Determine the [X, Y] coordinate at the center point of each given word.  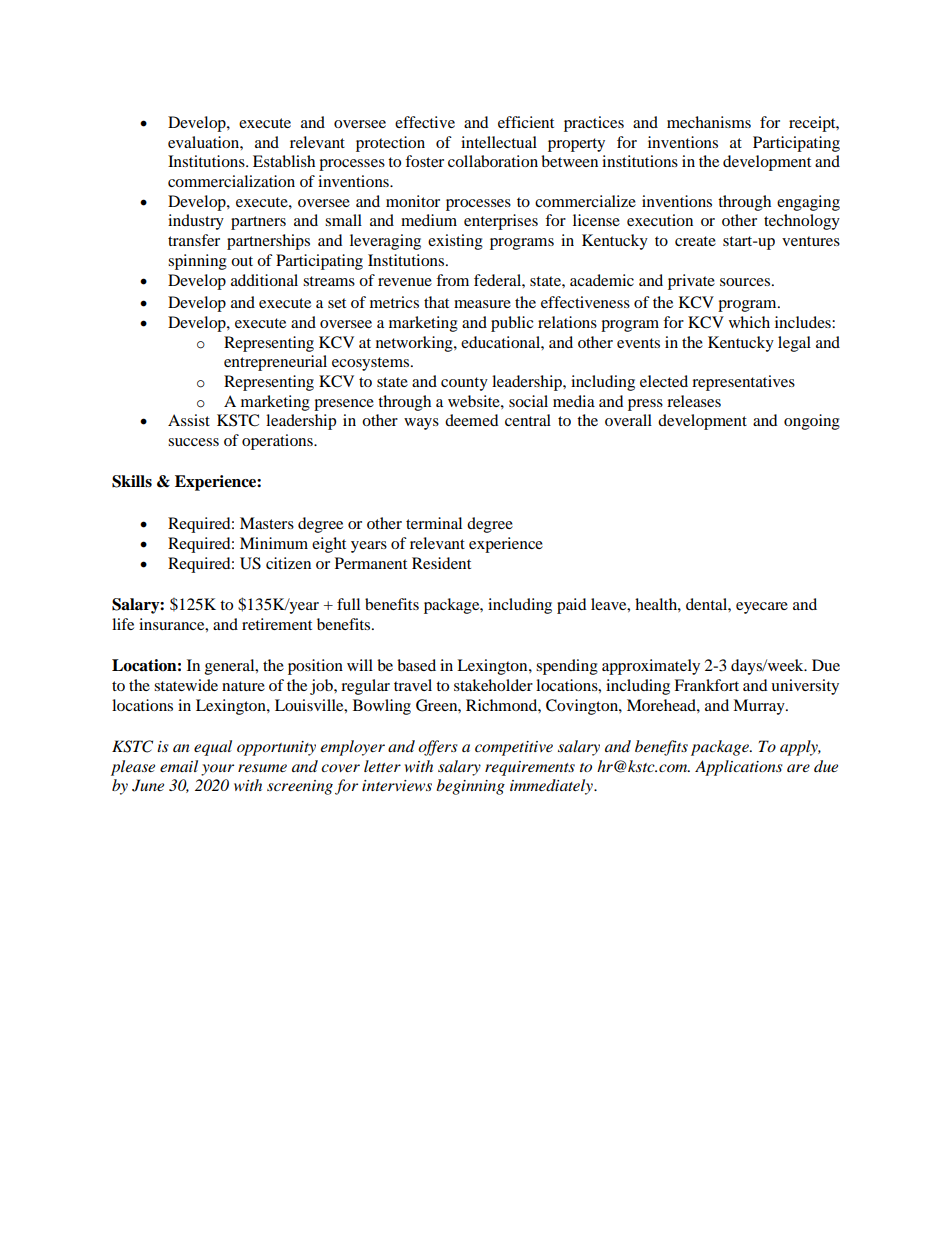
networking [415, 344]
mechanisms [709, 122]
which [749, 322]
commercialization [231, 181]
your [217, 770]
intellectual [499, 142]
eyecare [762, 608]
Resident [441, 563]
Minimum [274, 543]
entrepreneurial [275, 363]
